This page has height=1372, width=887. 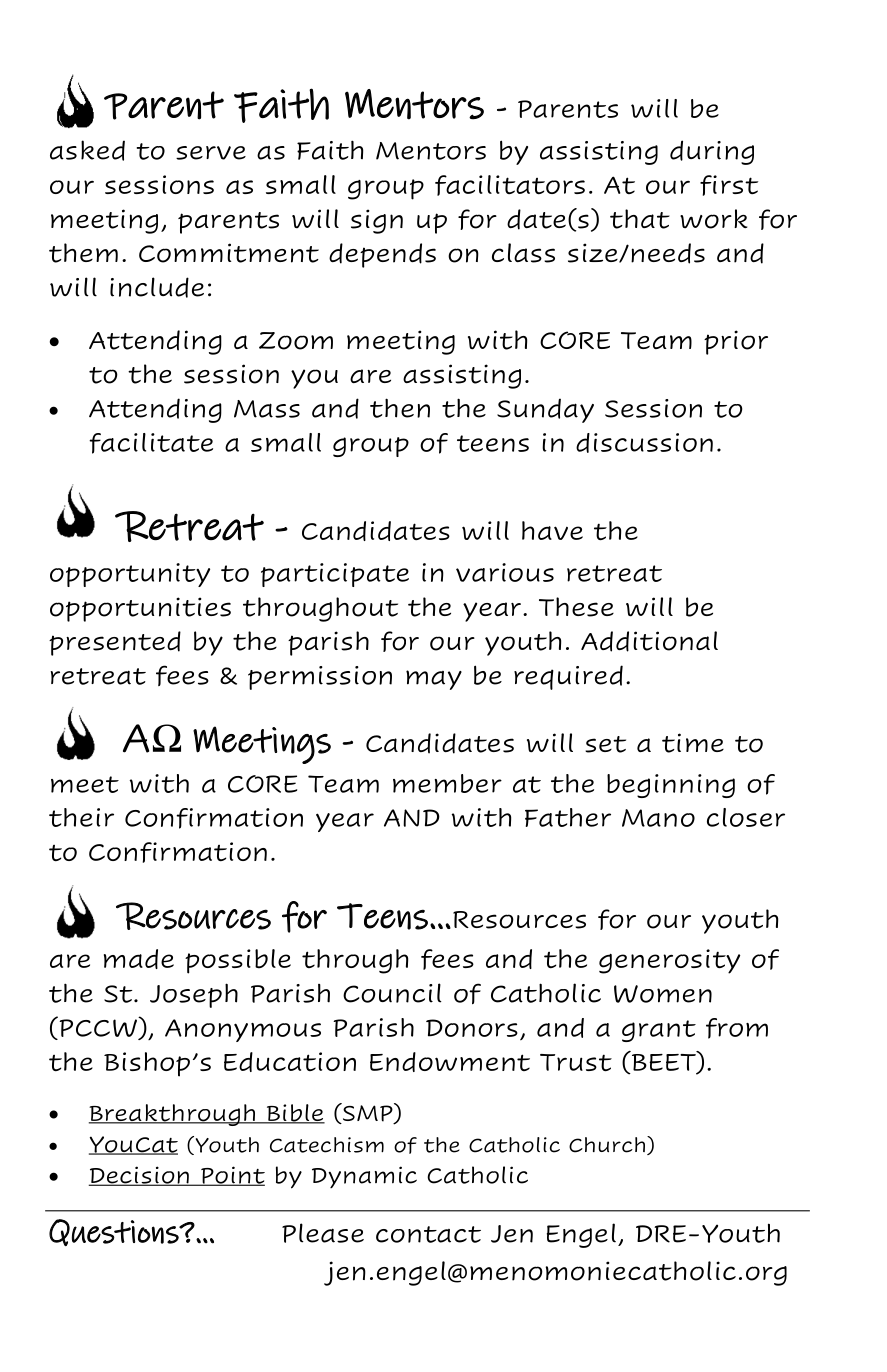 I want to click on contact, so click(x=428, y=1234).
